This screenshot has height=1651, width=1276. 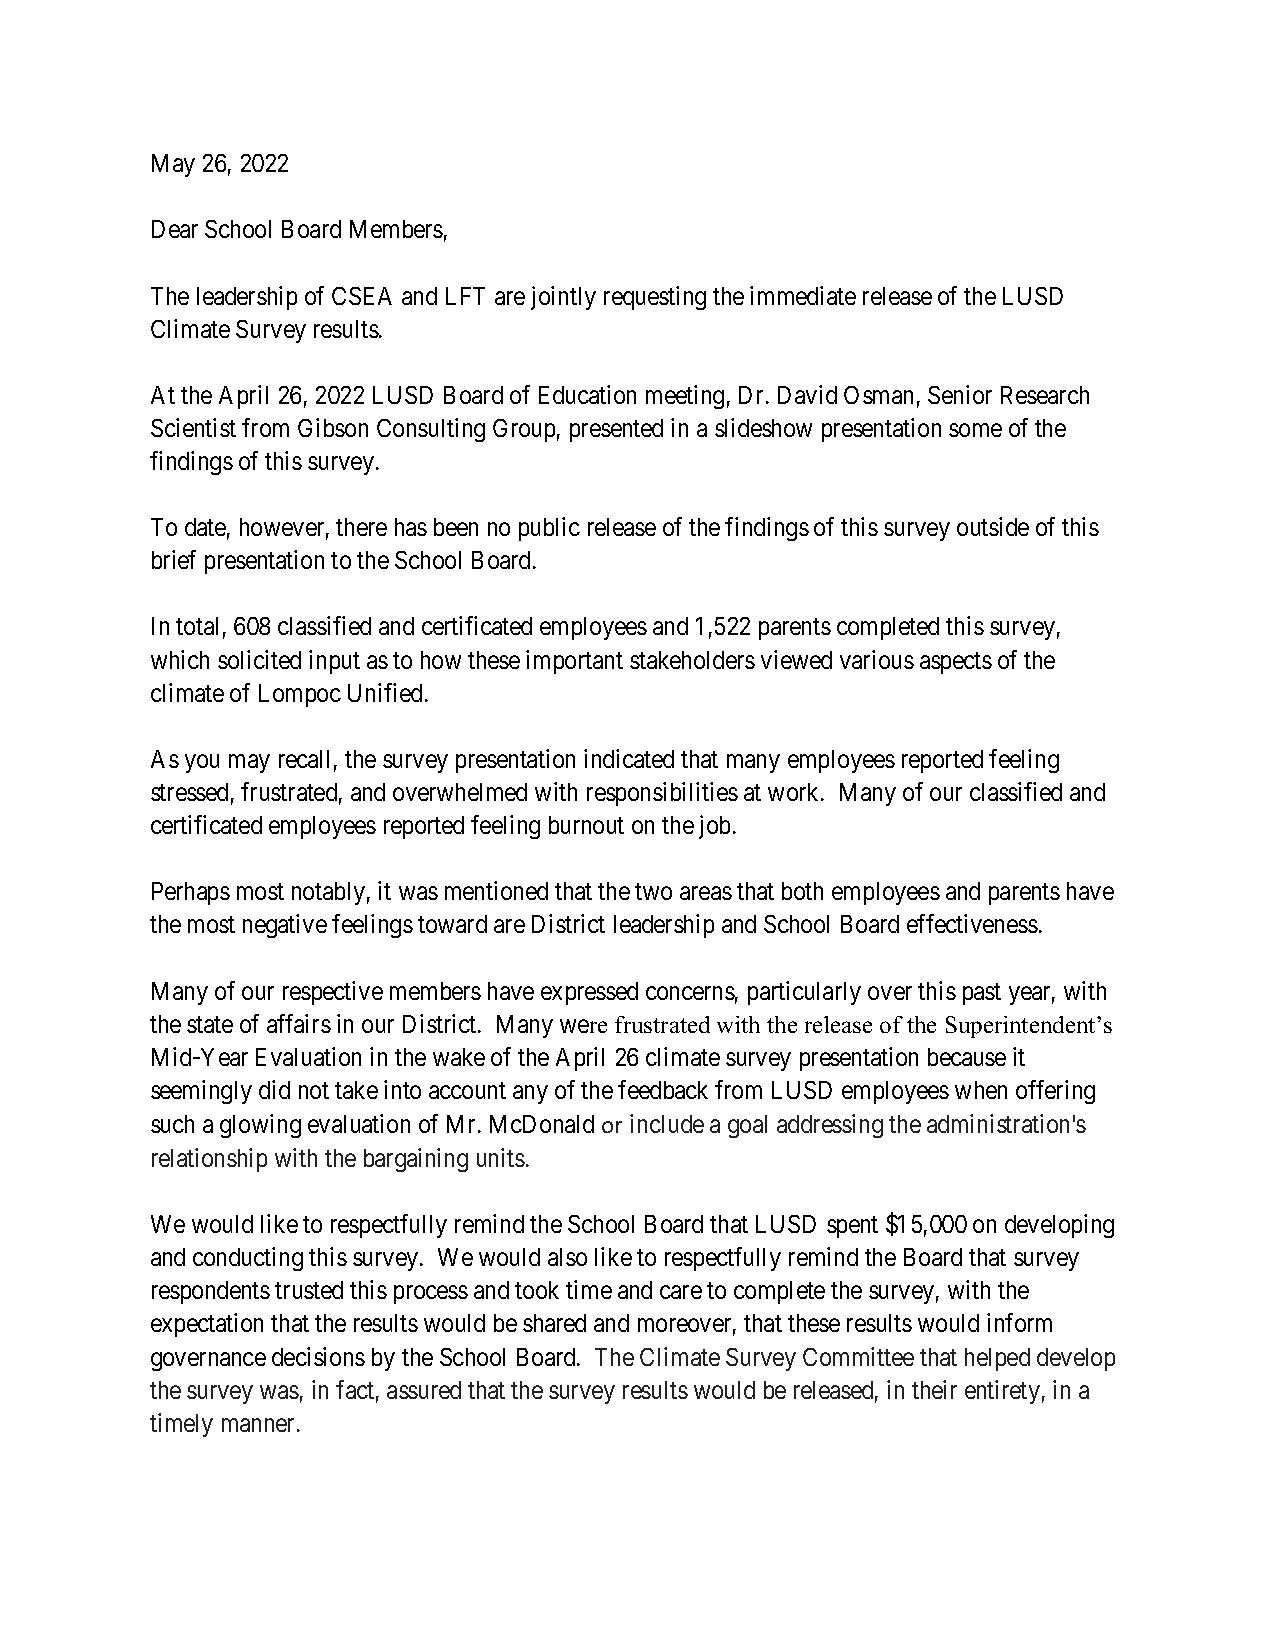 I want to click on presented, so click(x=616, y=430).
